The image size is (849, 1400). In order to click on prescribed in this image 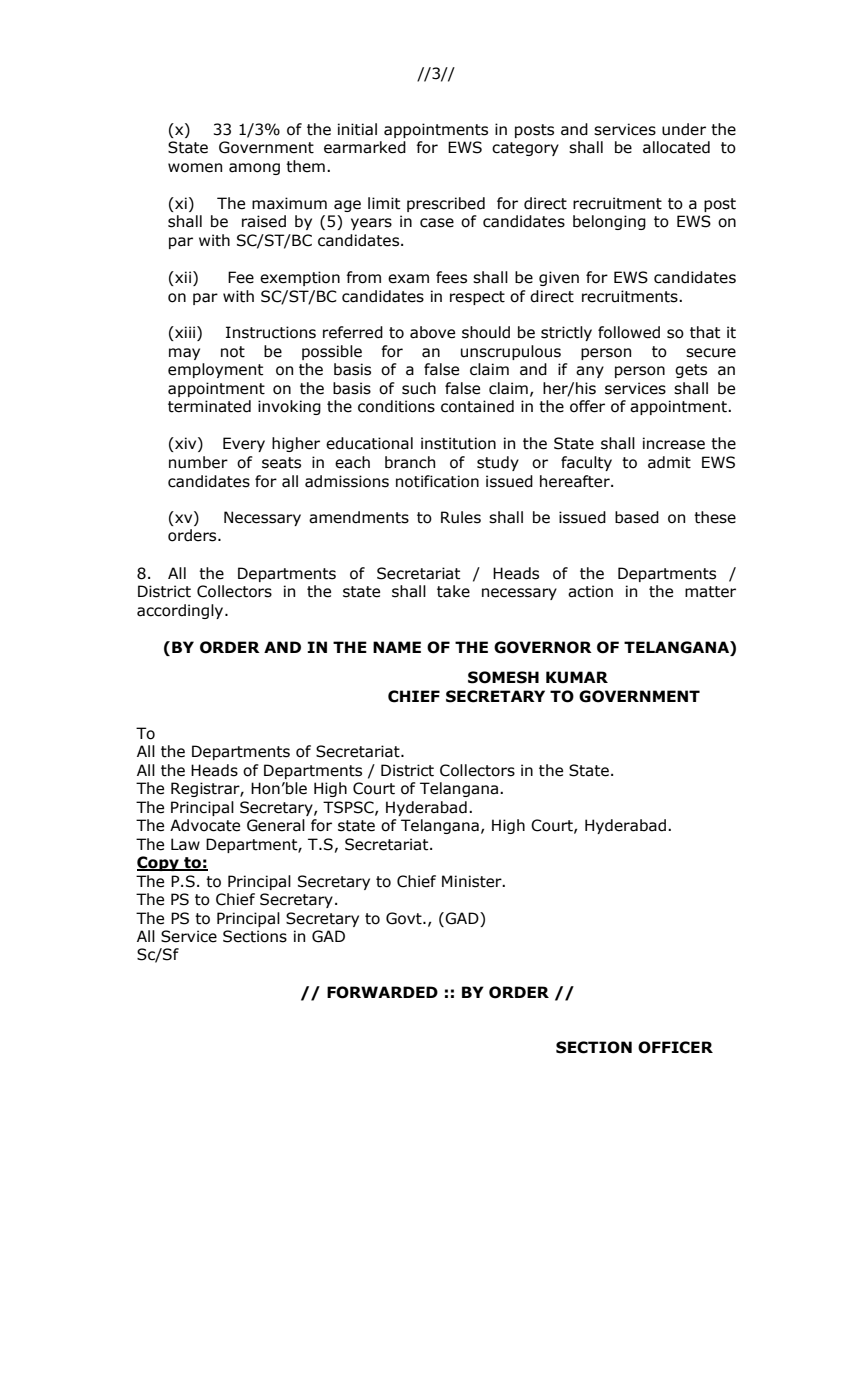, I will do `click(446, 204)`.
